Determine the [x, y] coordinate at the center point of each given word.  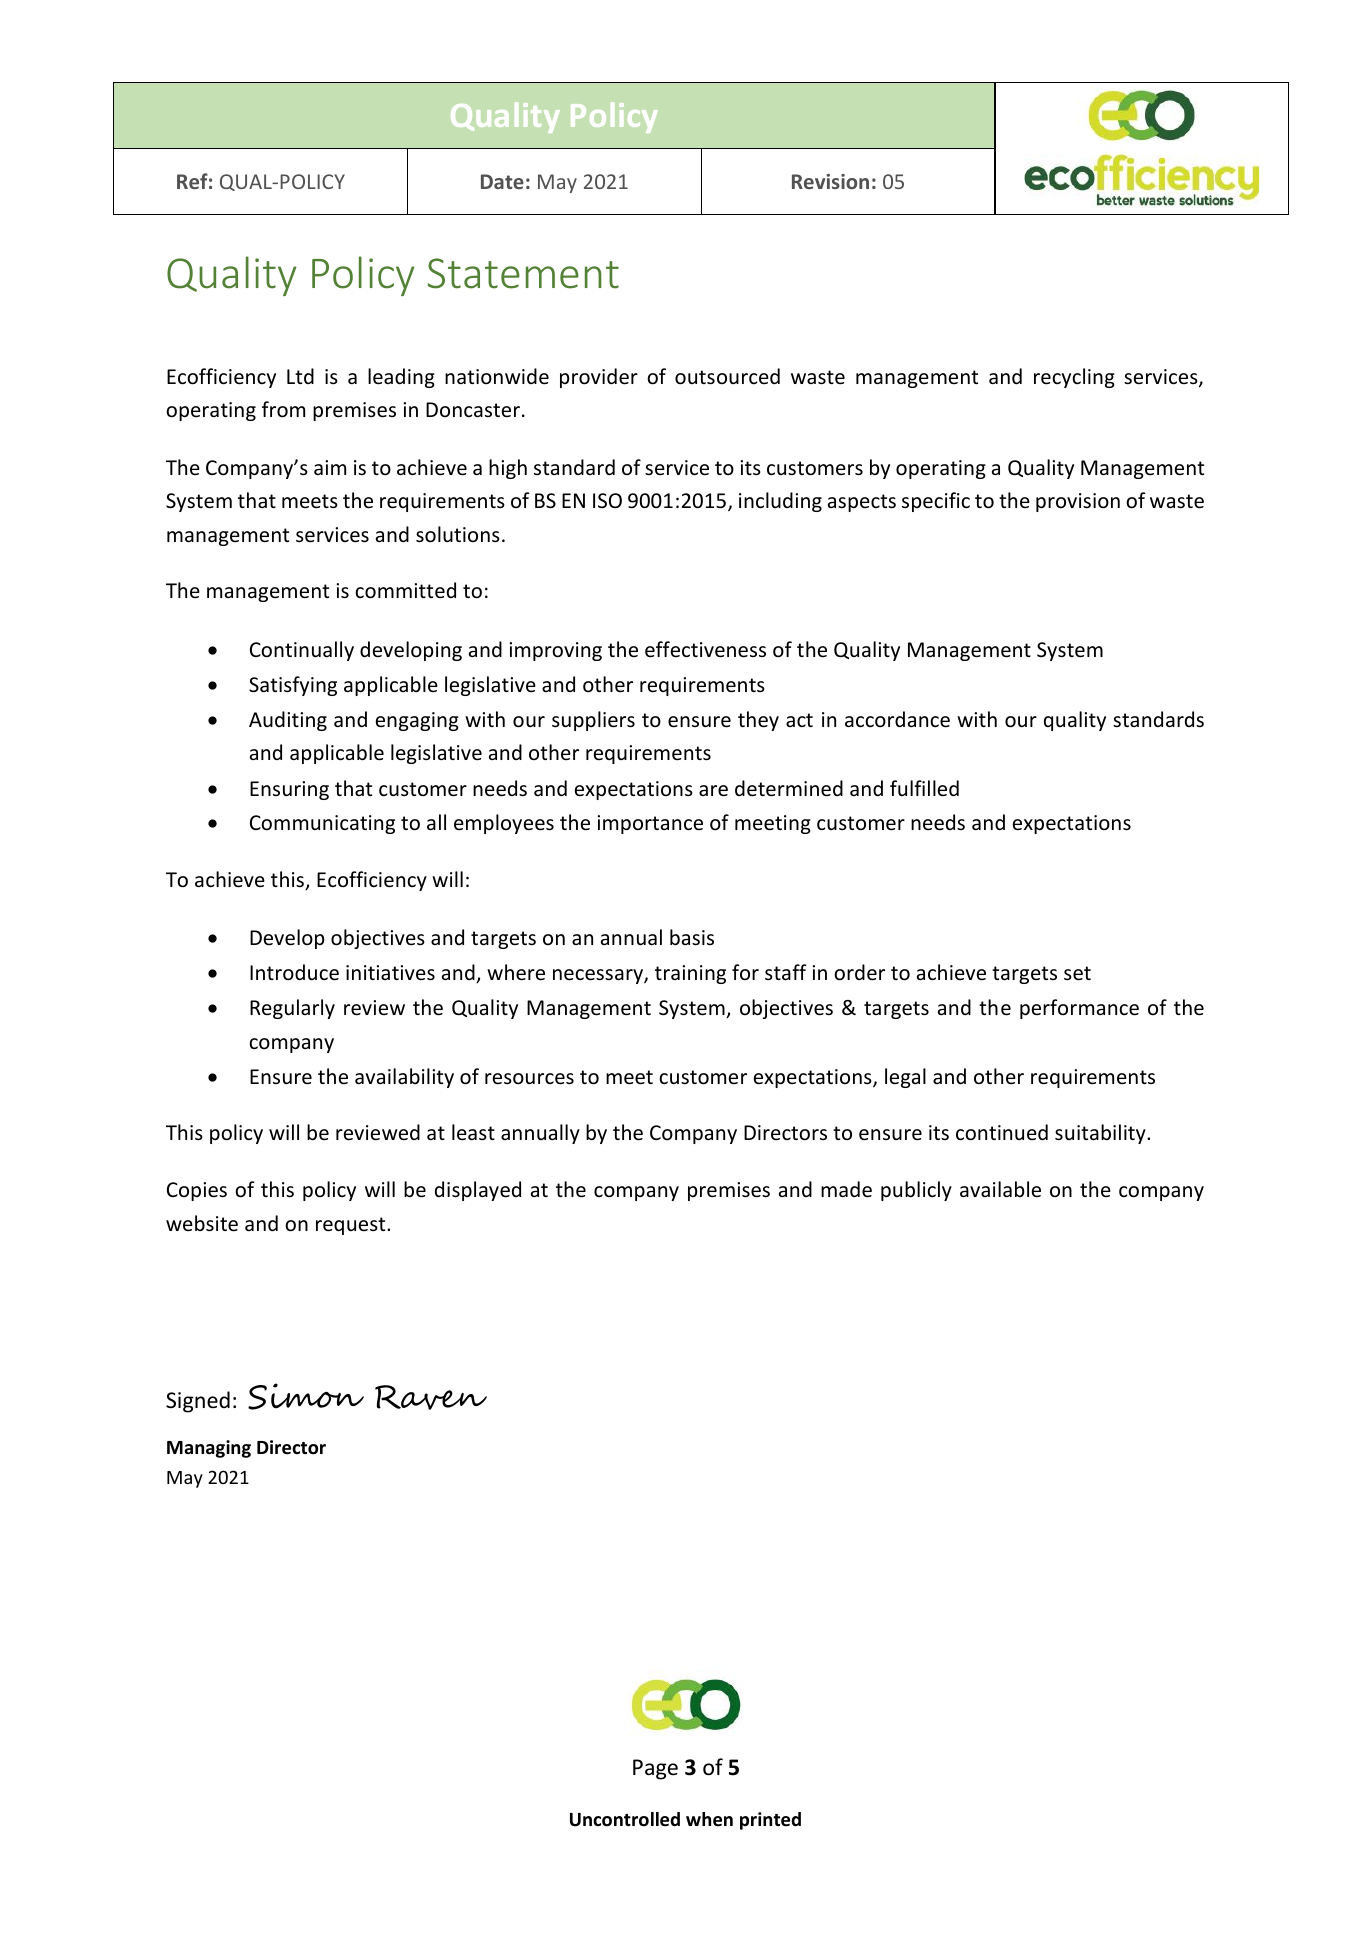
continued [1002, 1132]
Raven [431, 1397]
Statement [523, 273]
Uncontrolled [625, 1819]
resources [529, 1079]
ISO [607, 500]
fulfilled [924, 788]
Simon [306, 1396]
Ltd [300, 376]
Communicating [322, 824]
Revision [830, 181]
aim [330, 467]
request [352, 1226]
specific [936, 502]
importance [650, 824]
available [1000, 1189]
